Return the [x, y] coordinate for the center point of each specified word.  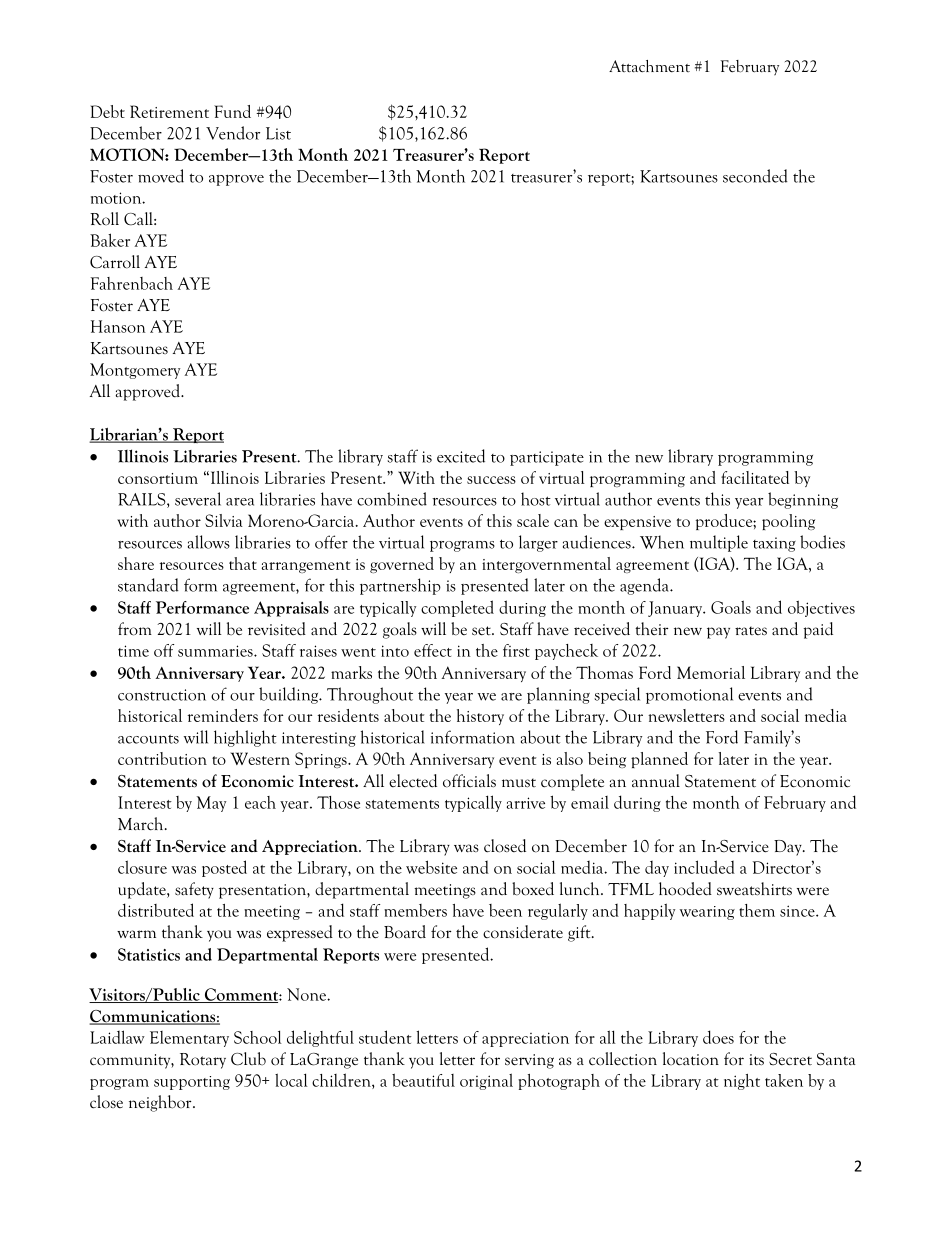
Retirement [169, 111]
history [480, 717]
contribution [162, 758]
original [486, 1081]
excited [461, 456]
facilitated [755, 477]
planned [659, 760]
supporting [192, 1083]
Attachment [649, 66]
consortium [158, 478]
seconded [755, 176]
